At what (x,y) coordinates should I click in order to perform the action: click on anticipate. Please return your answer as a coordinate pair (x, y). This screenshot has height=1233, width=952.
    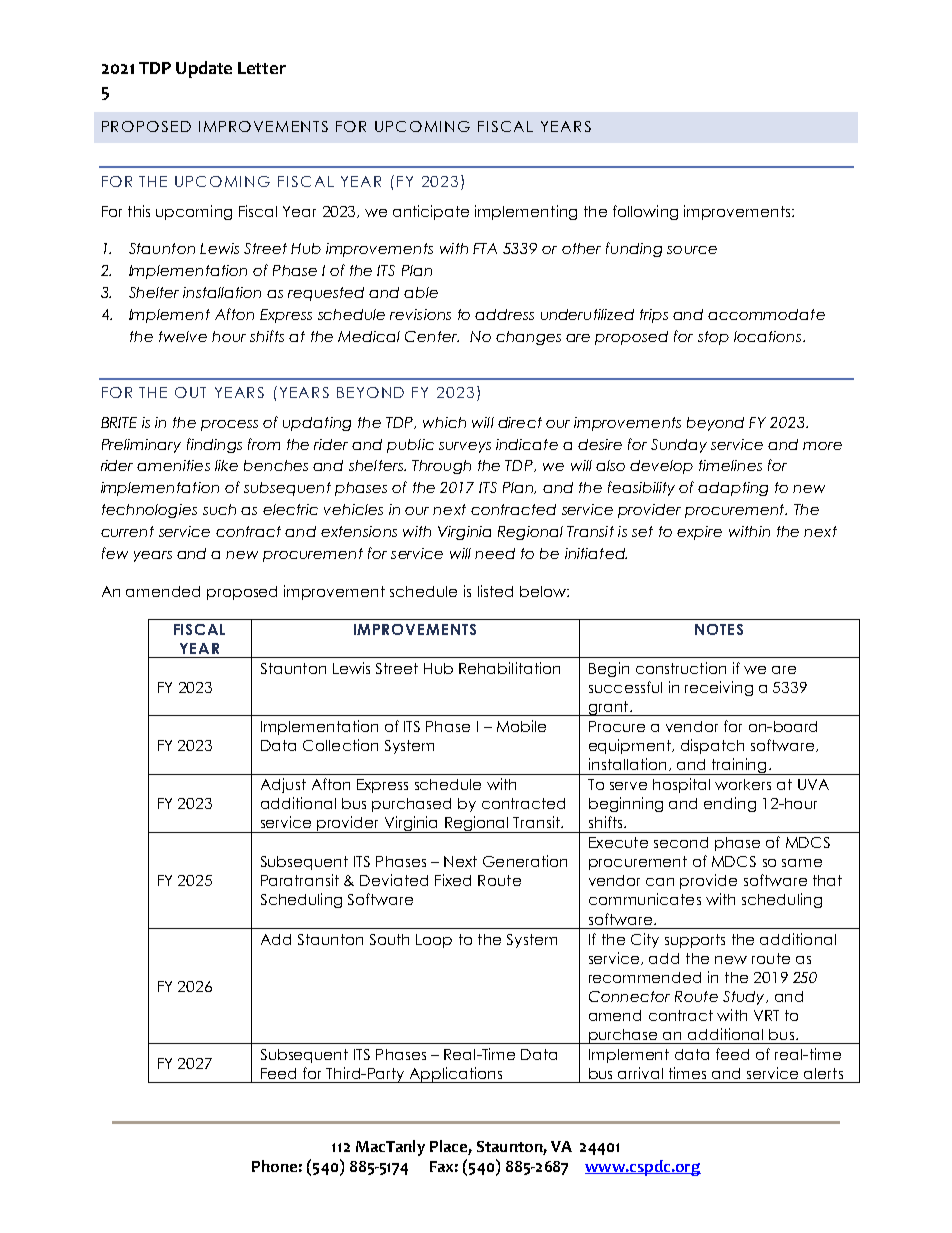
    Looking at the image, I should click on (431, 212).
